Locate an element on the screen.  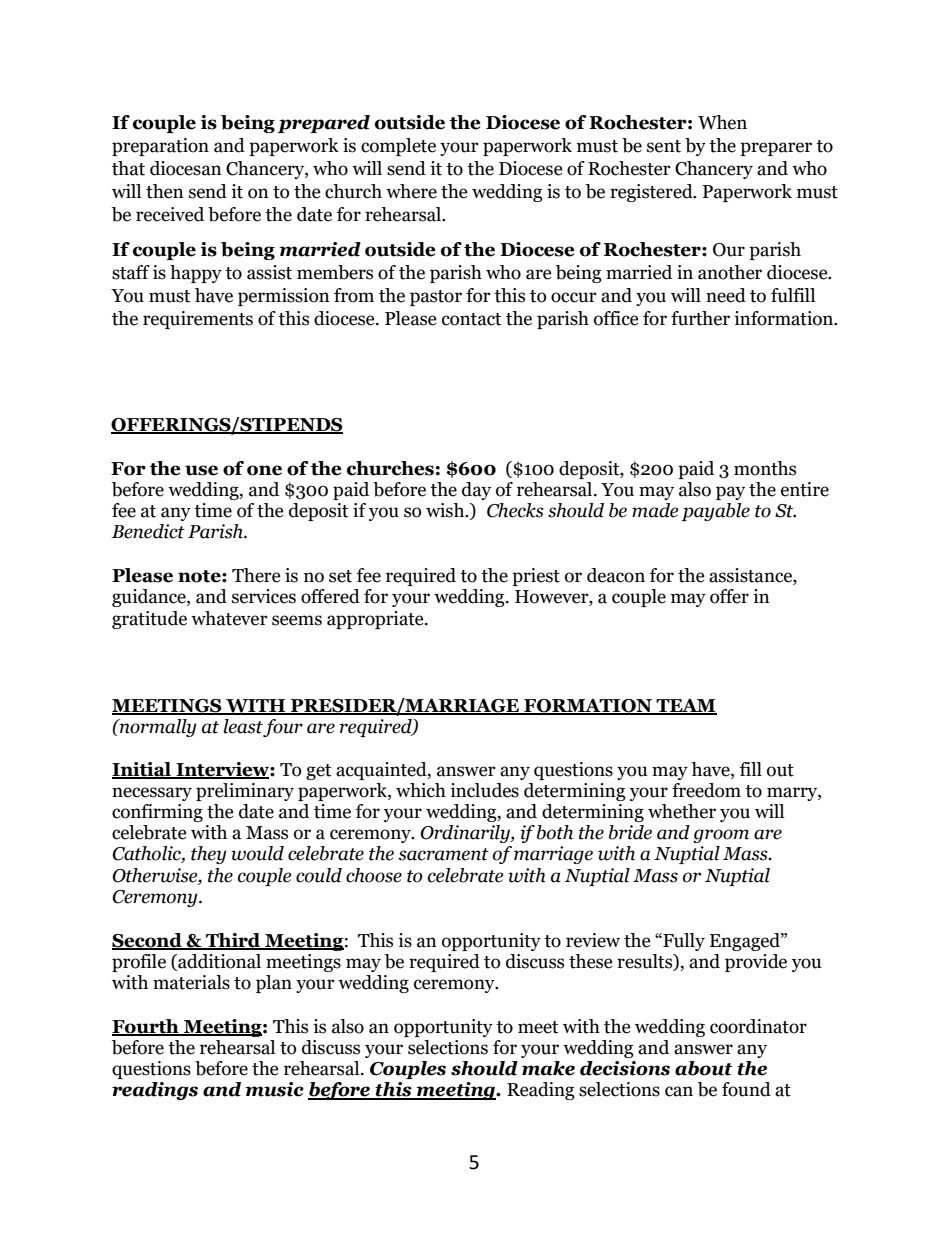
day is located at coordinates (476, 491).
